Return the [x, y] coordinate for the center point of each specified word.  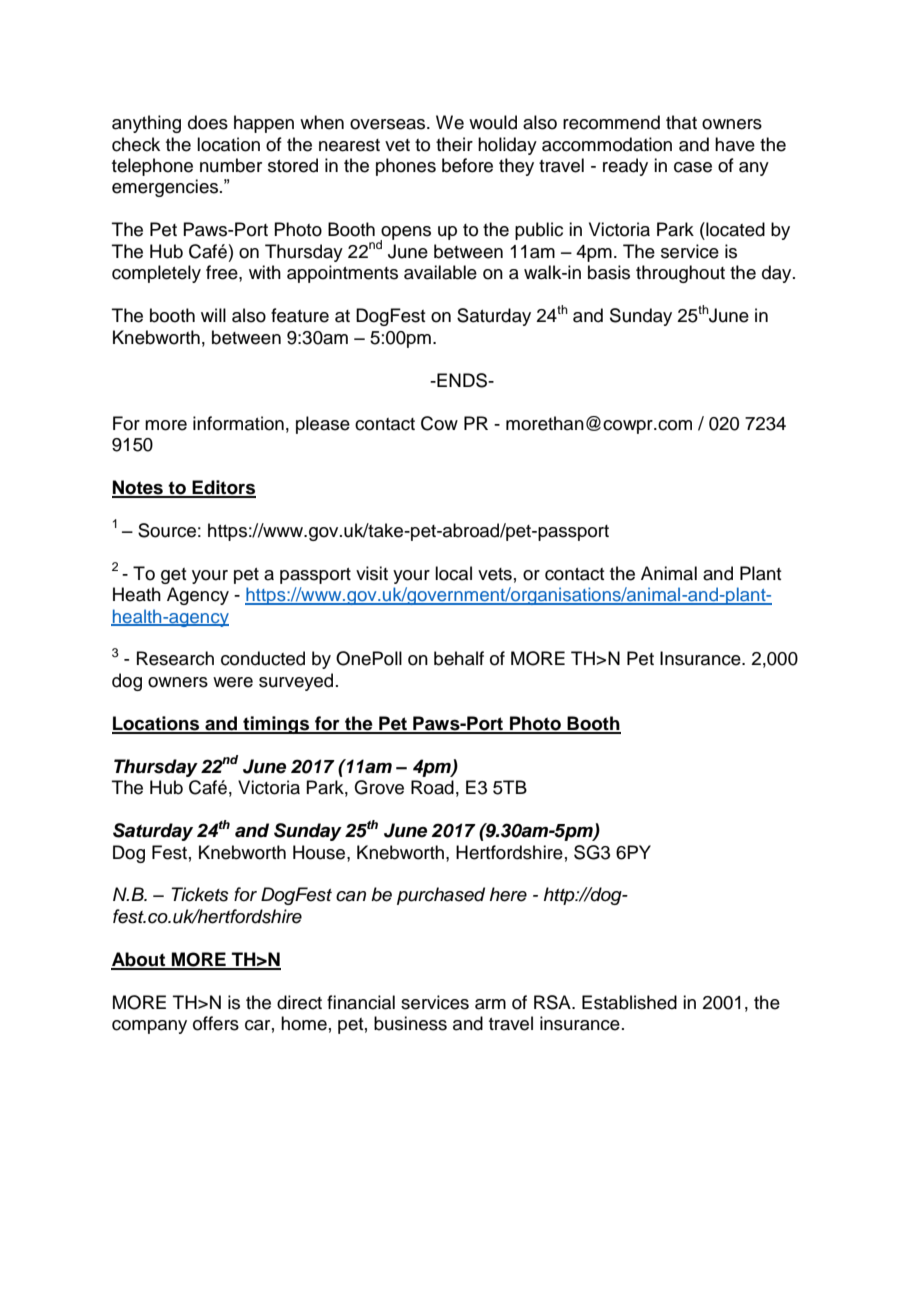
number [231, 165]
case [693, 167]
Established [629, 1002]
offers [216, 1023]
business [410, 1023]
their [454, 144]
